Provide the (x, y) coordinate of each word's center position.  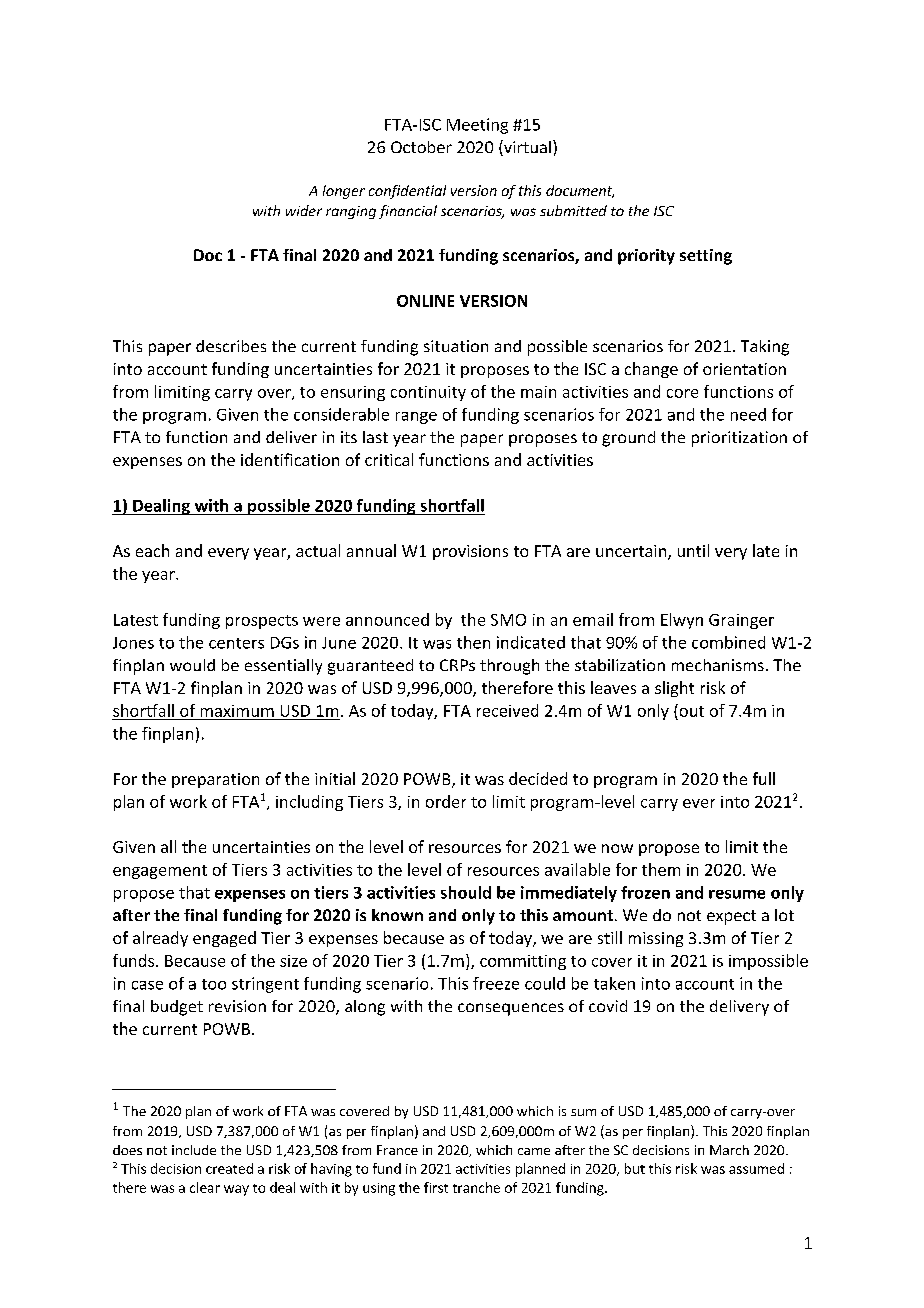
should (466, 892)
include (194, 1150)
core (682, 393)
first (436, 1187)
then (473, 642)
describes (231, 346)
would (192, 665)
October (421, 147)
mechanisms (718, 665)
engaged (224, 939)
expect (731, 917)
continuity (428, 393)
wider (304, 210)
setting (706, 257)
